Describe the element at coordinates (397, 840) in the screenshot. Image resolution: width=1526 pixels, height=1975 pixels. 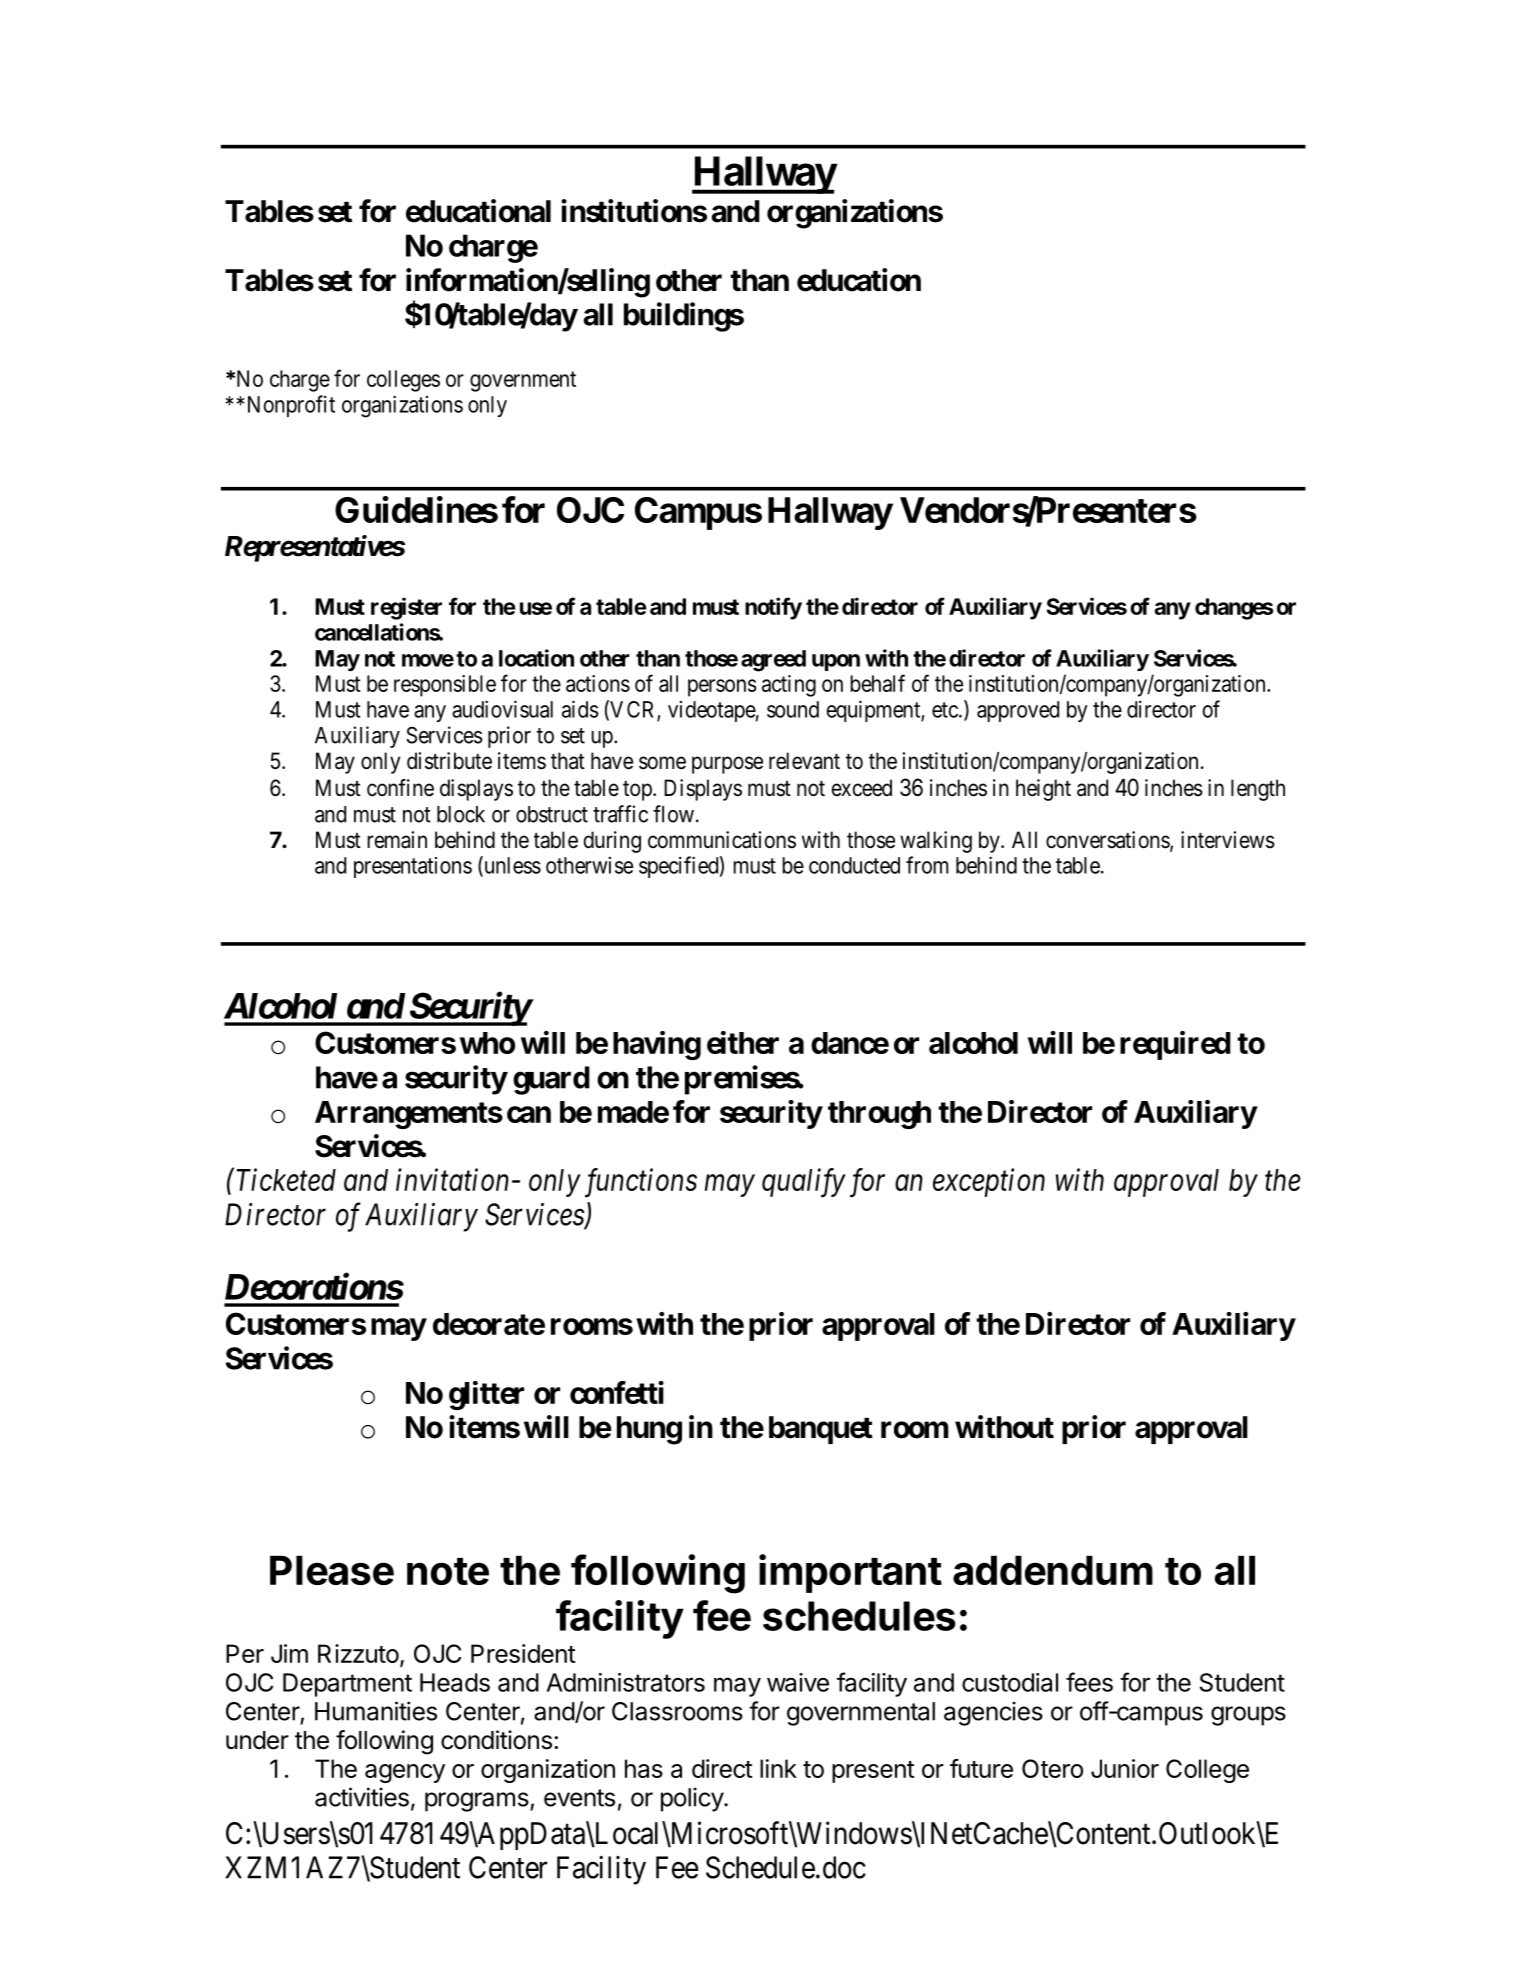
I see `remain` at that location.
